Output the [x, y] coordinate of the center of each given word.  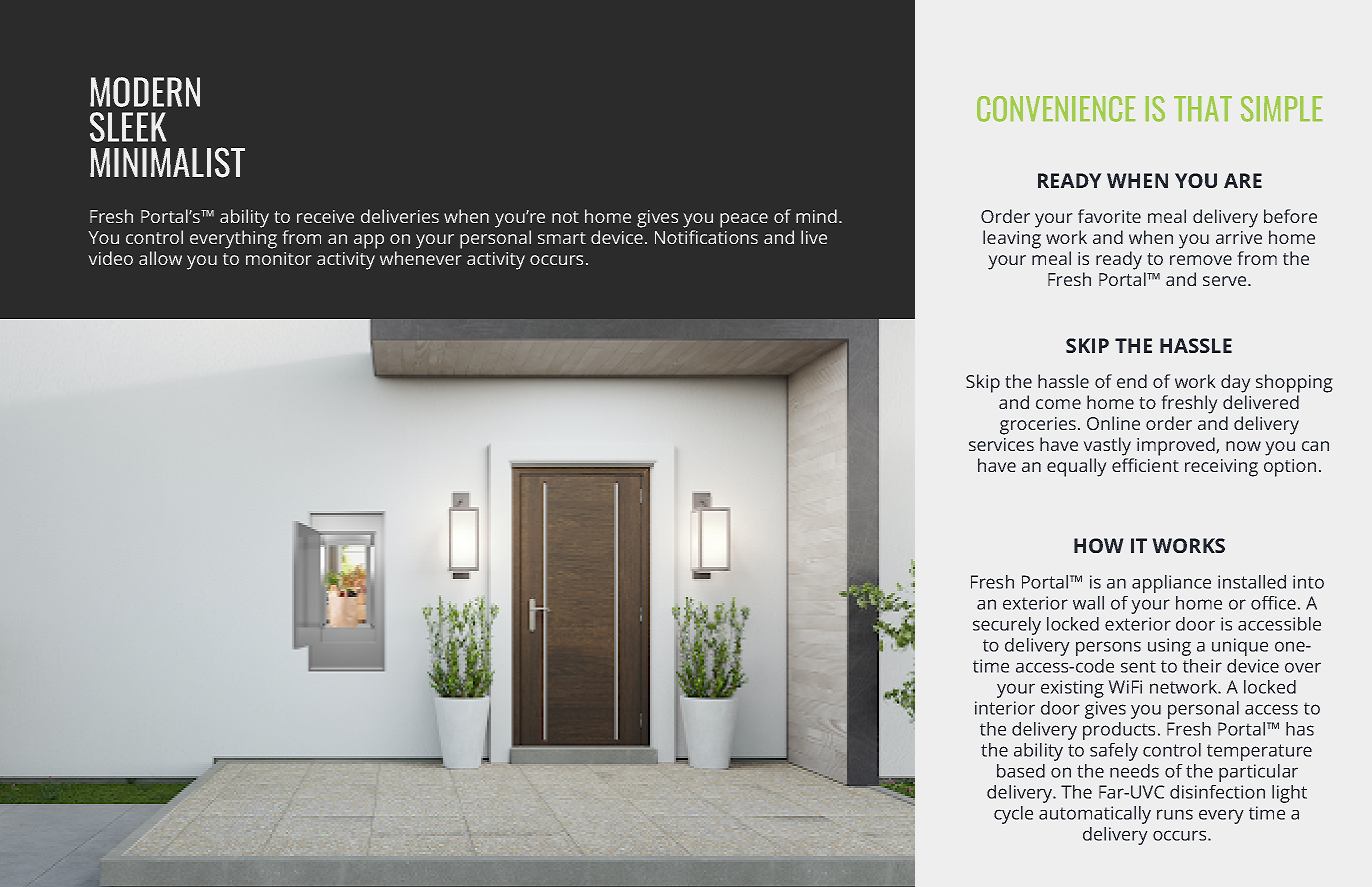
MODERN [145, 92]
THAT [1203, 108]
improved [1177, 446]
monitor [279, 258]
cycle [1013, 815]
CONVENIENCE [1056, 109]
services [1001, 444]
